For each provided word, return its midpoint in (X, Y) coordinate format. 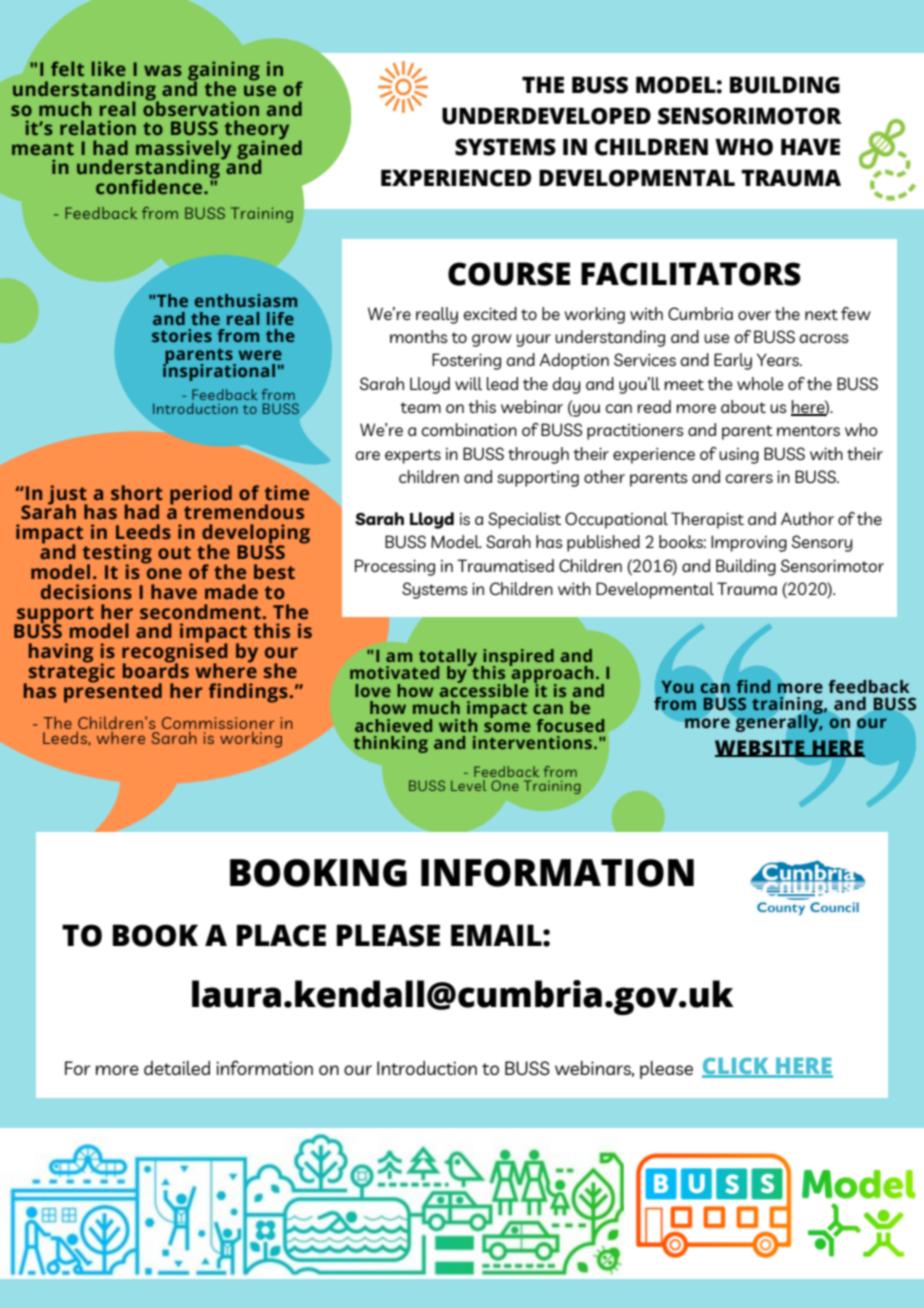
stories (182, 335)
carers (749, 478)
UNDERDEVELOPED (546, 116)
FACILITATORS (691, 274)
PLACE (281, 935)
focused (570, 725)
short (137, 493)
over (754, 315)
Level (468, 785)
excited (490, 313)
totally (448, 658)
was (163, 70)
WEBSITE (761, 748)
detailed (177, 1068)
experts (413, 456)
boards (156, 670)
